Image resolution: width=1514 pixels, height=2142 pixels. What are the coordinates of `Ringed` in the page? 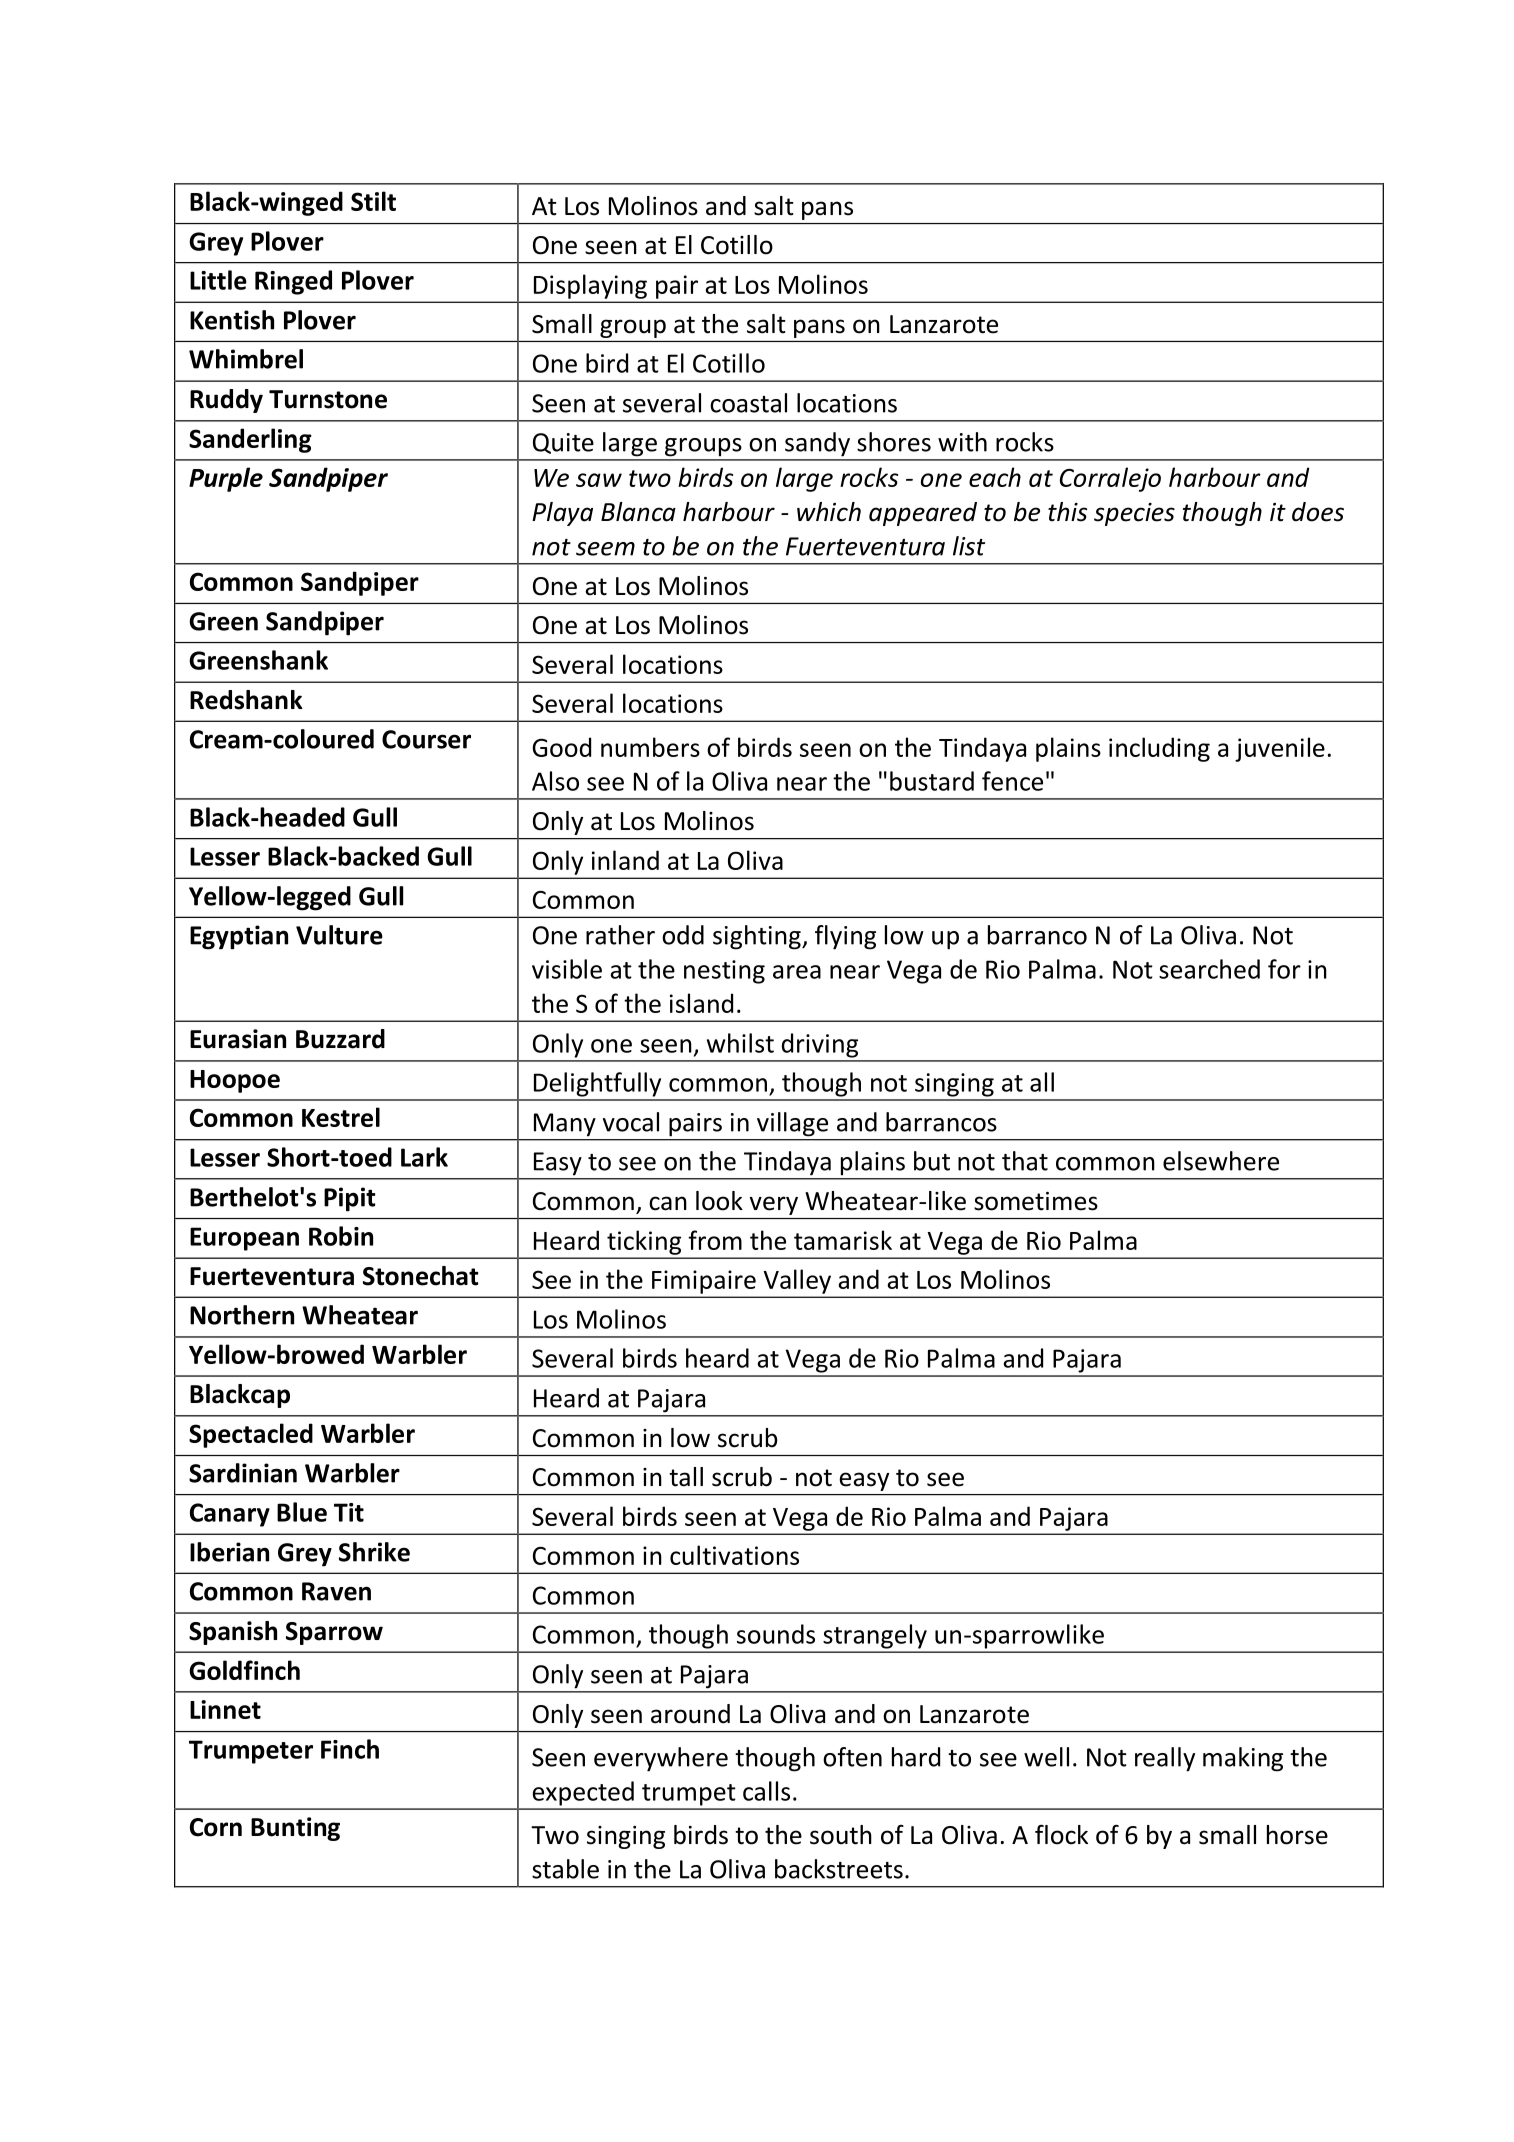 It's located at (293, 282).
